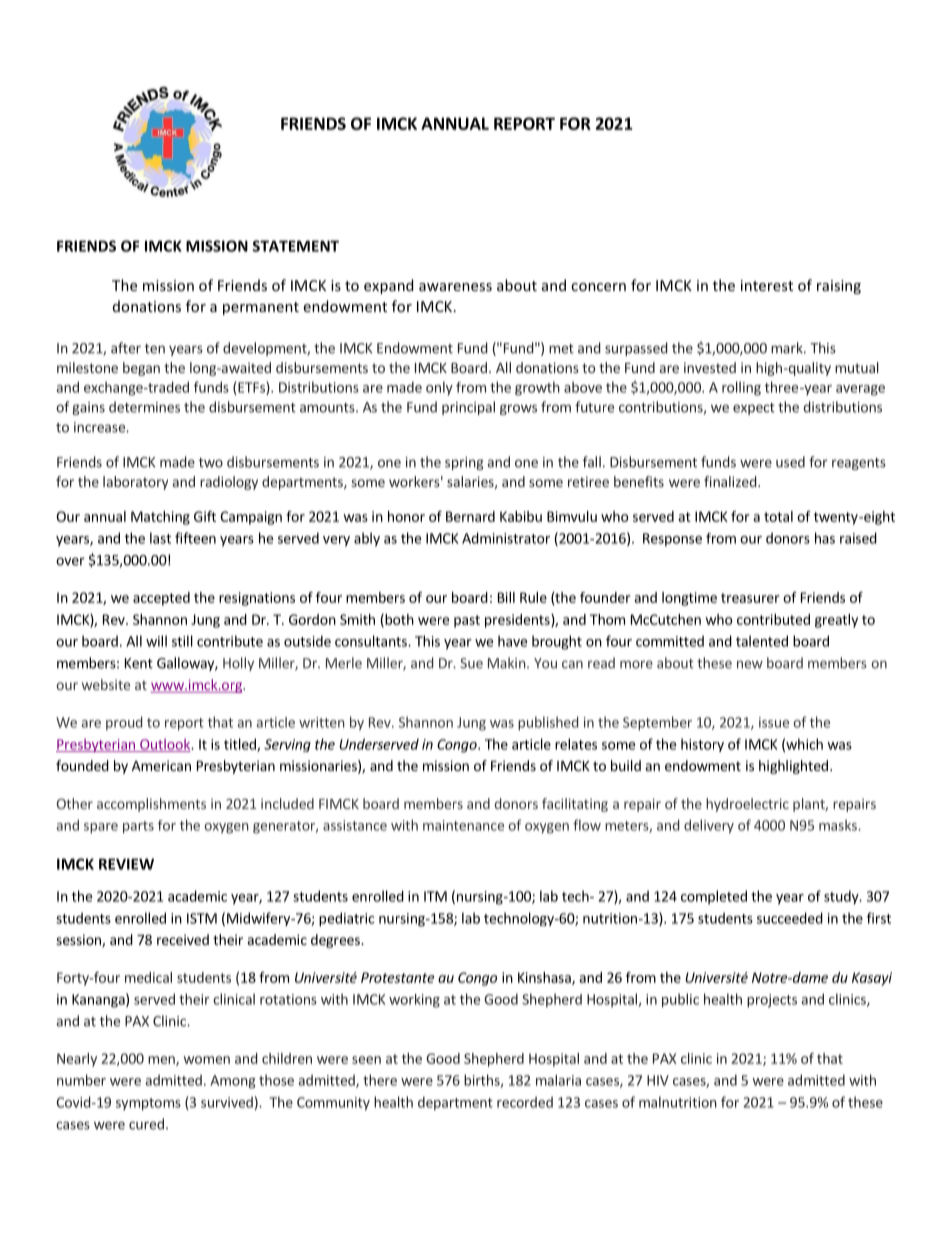 The height and width of the screenshot is (1233, 952). I want to click on laboratory, so click(135, 483).
